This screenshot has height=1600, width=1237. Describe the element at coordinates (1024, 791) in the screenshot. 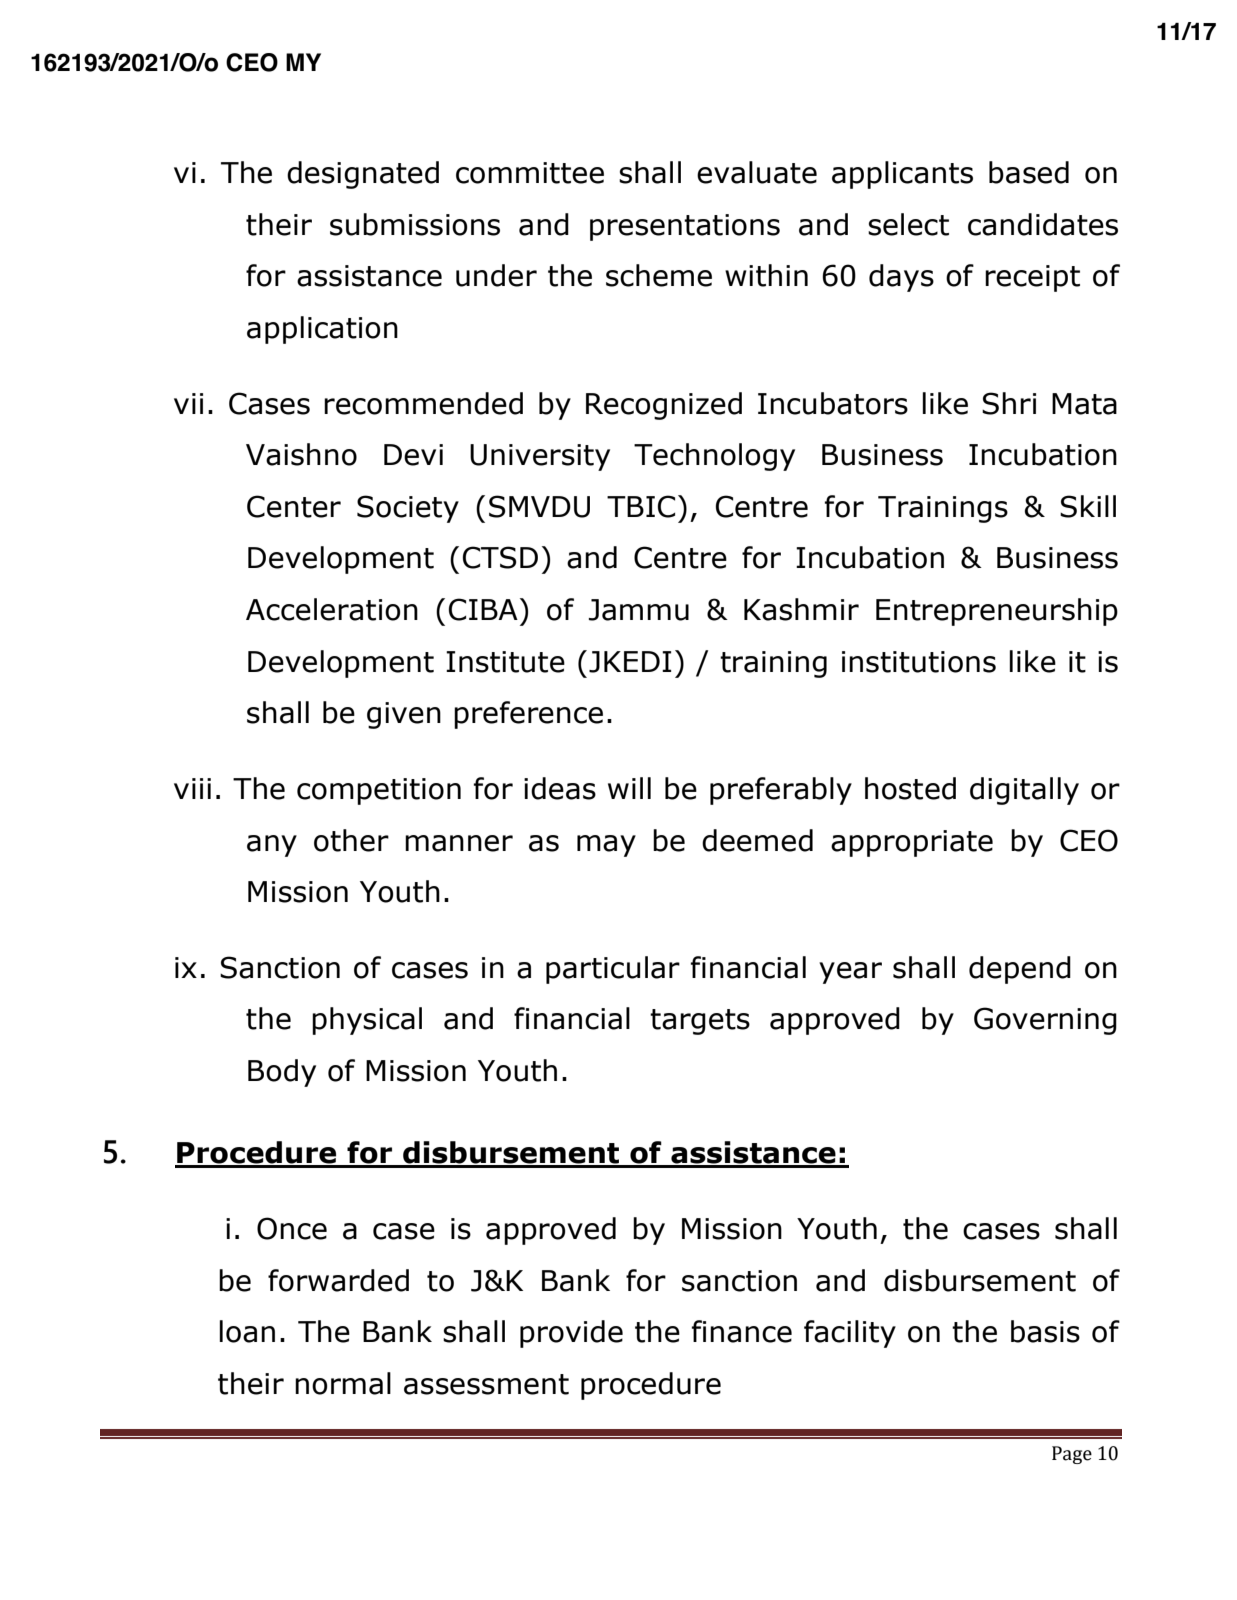

I see `digitally` at that location.
